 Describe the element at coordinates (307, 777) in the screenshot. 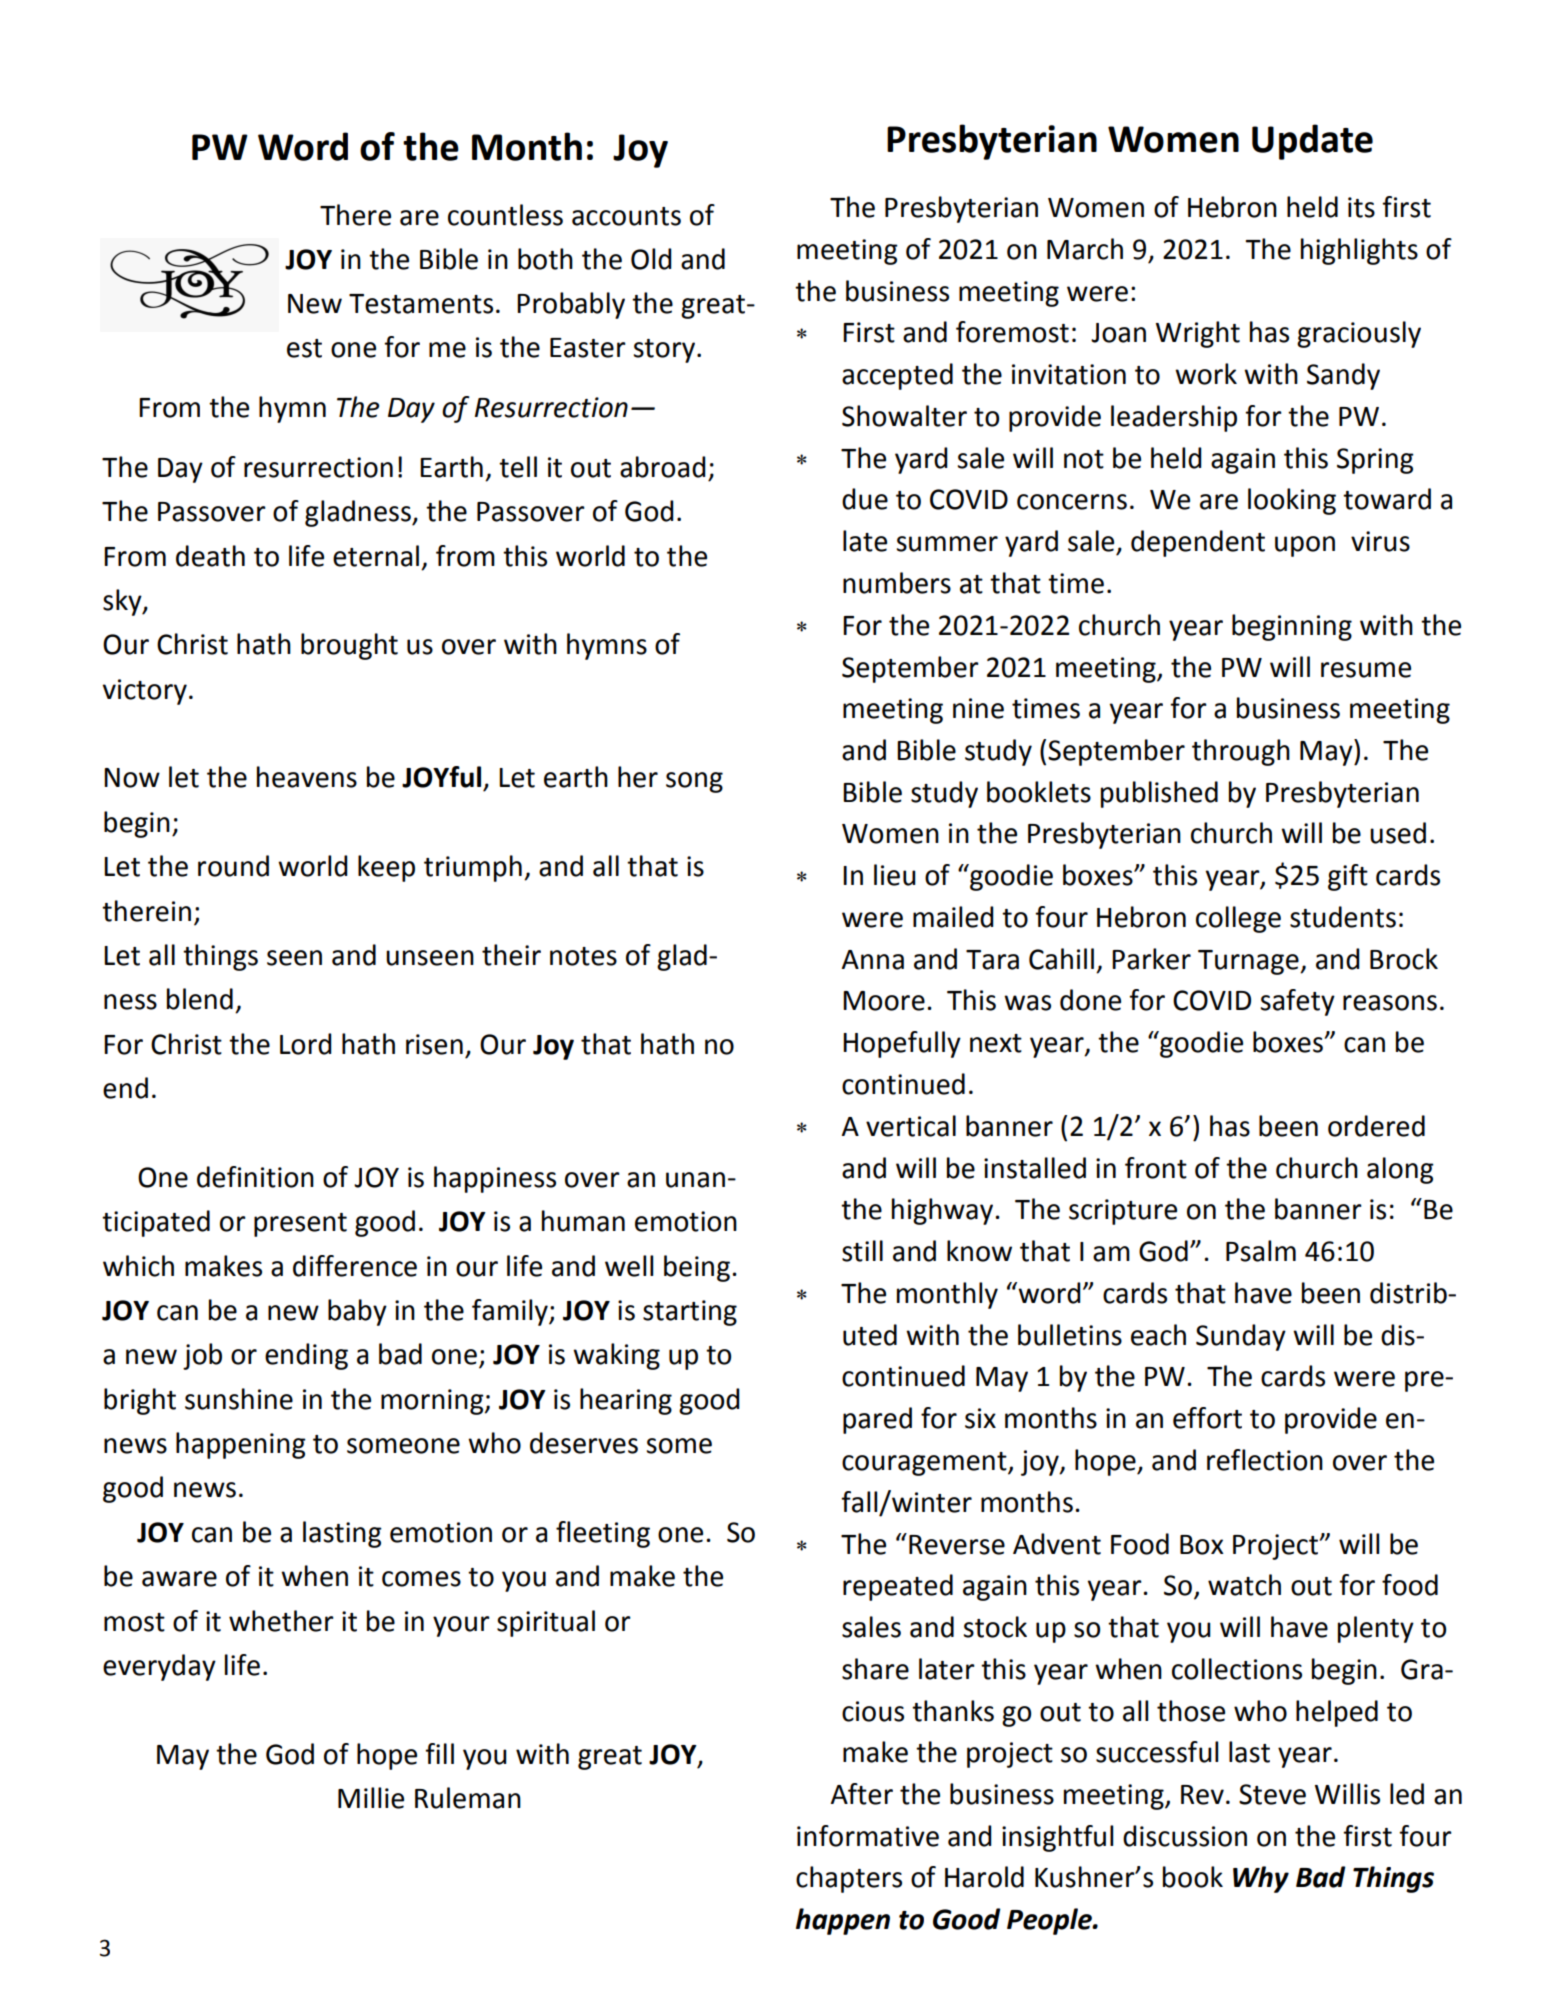

I see `heavens` at that location.
